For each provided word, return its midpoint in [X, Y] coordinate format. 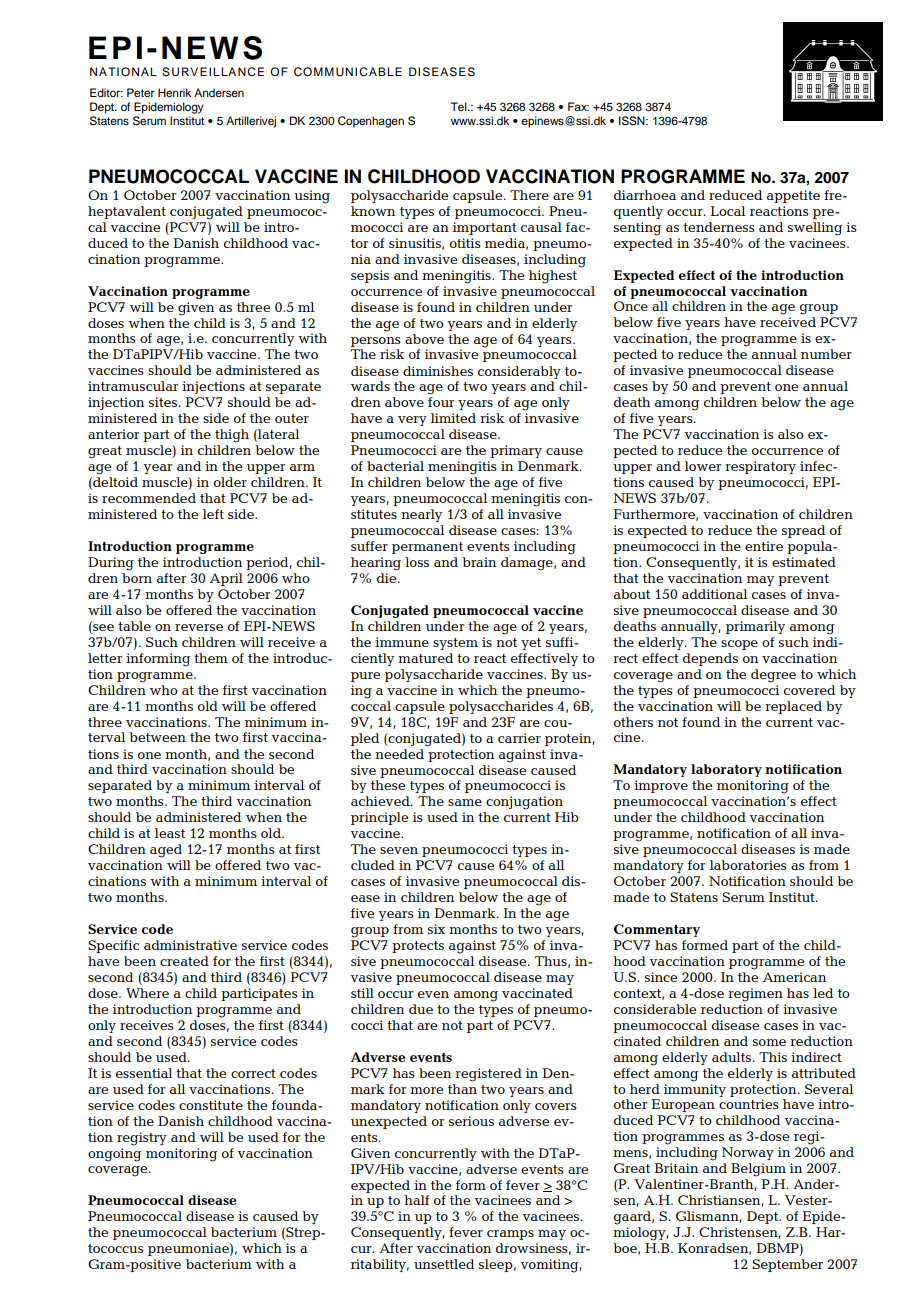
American [794, 977]
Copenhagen [371, 122]
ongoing [114, 1155]
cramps [510, 1235]
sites [163, 402]
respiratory [760, 467]
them [211, 658]
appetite [793, 196]
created [184, 961]
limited [453, 418]
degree [773, 676]
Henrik [174, 92]
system [455, 644]
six [436, 929]
